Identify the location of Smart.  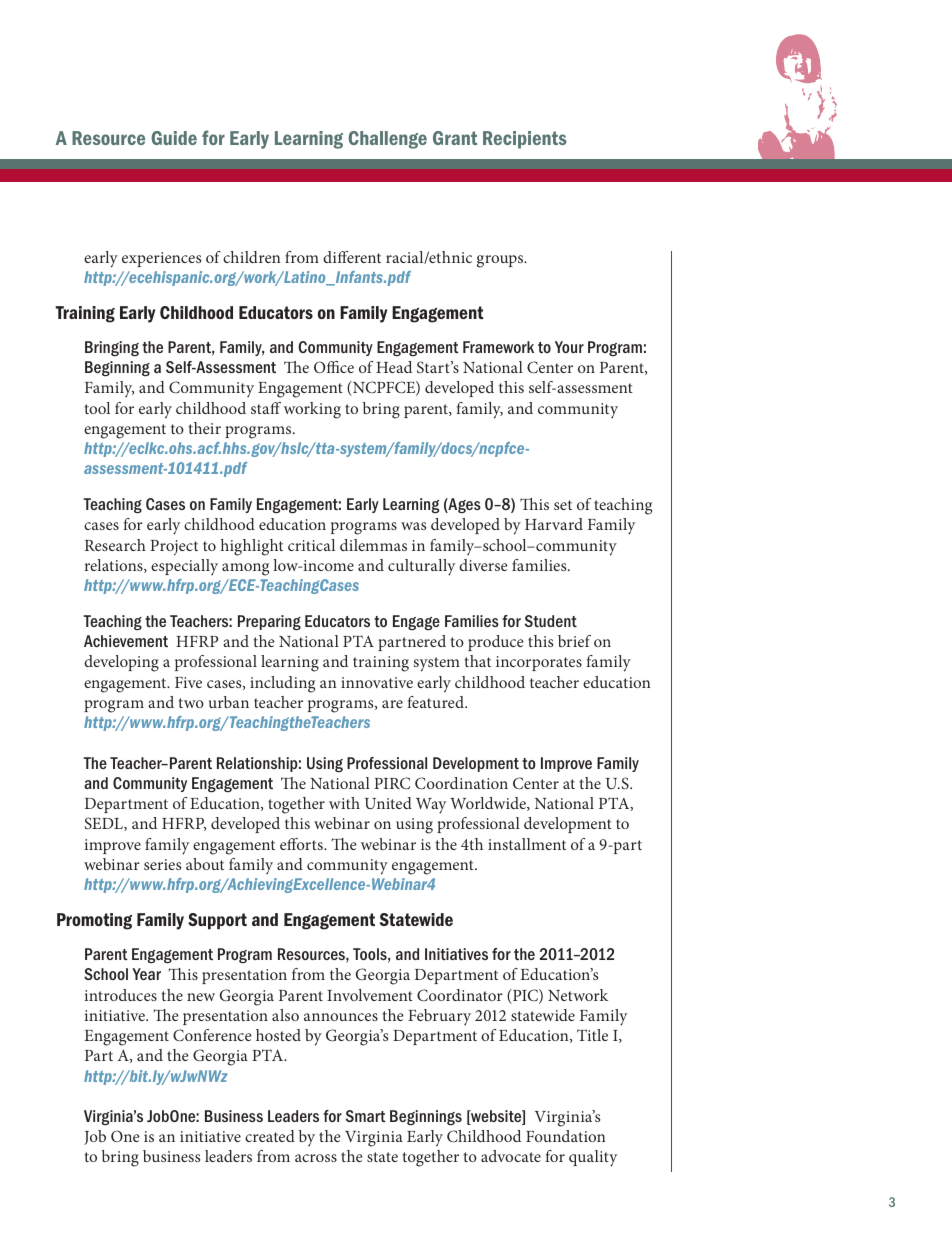
(365, 1116).
